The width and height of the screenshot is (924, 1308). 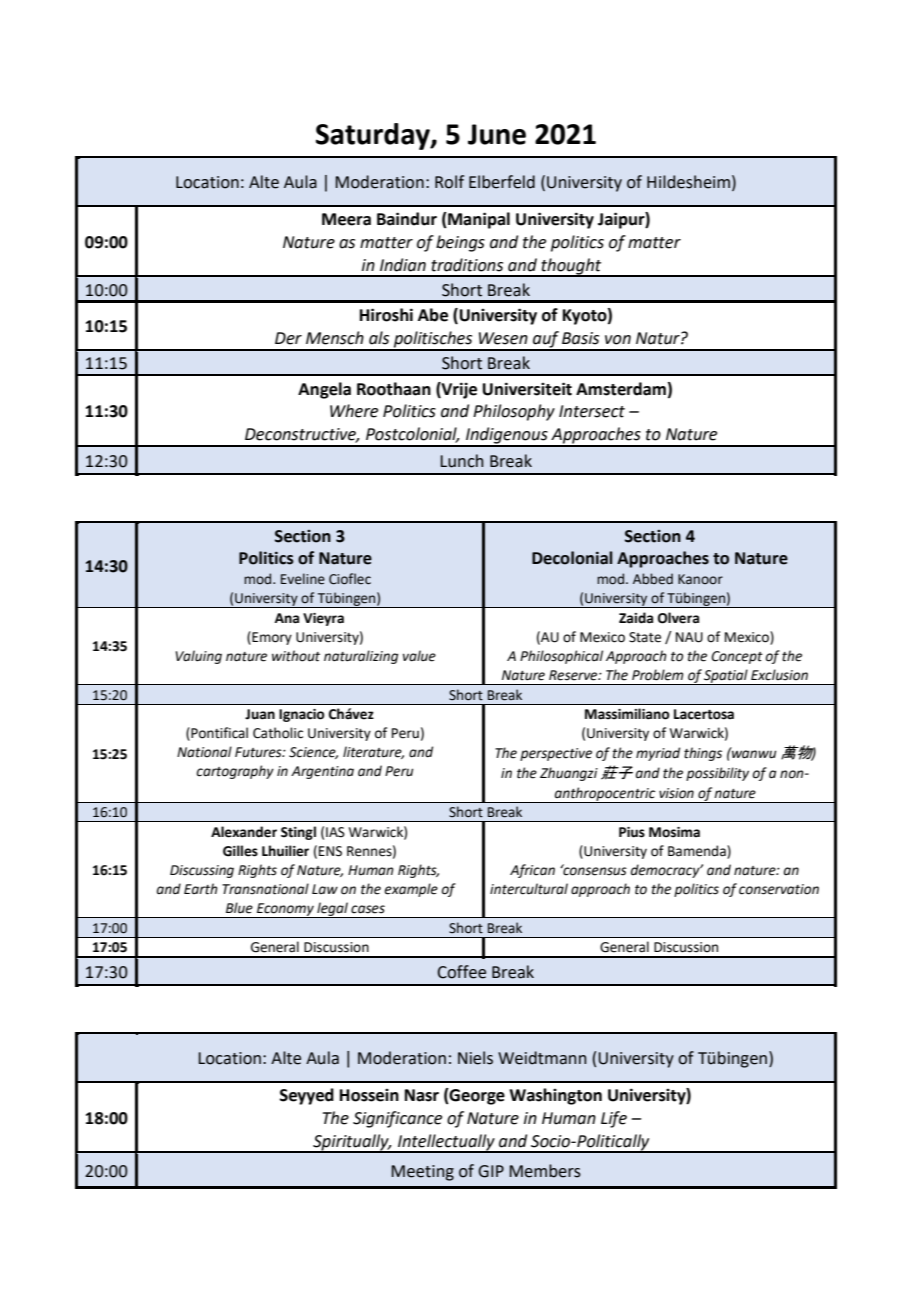 I want to click on Intersect, so click(x=592, y=411).
